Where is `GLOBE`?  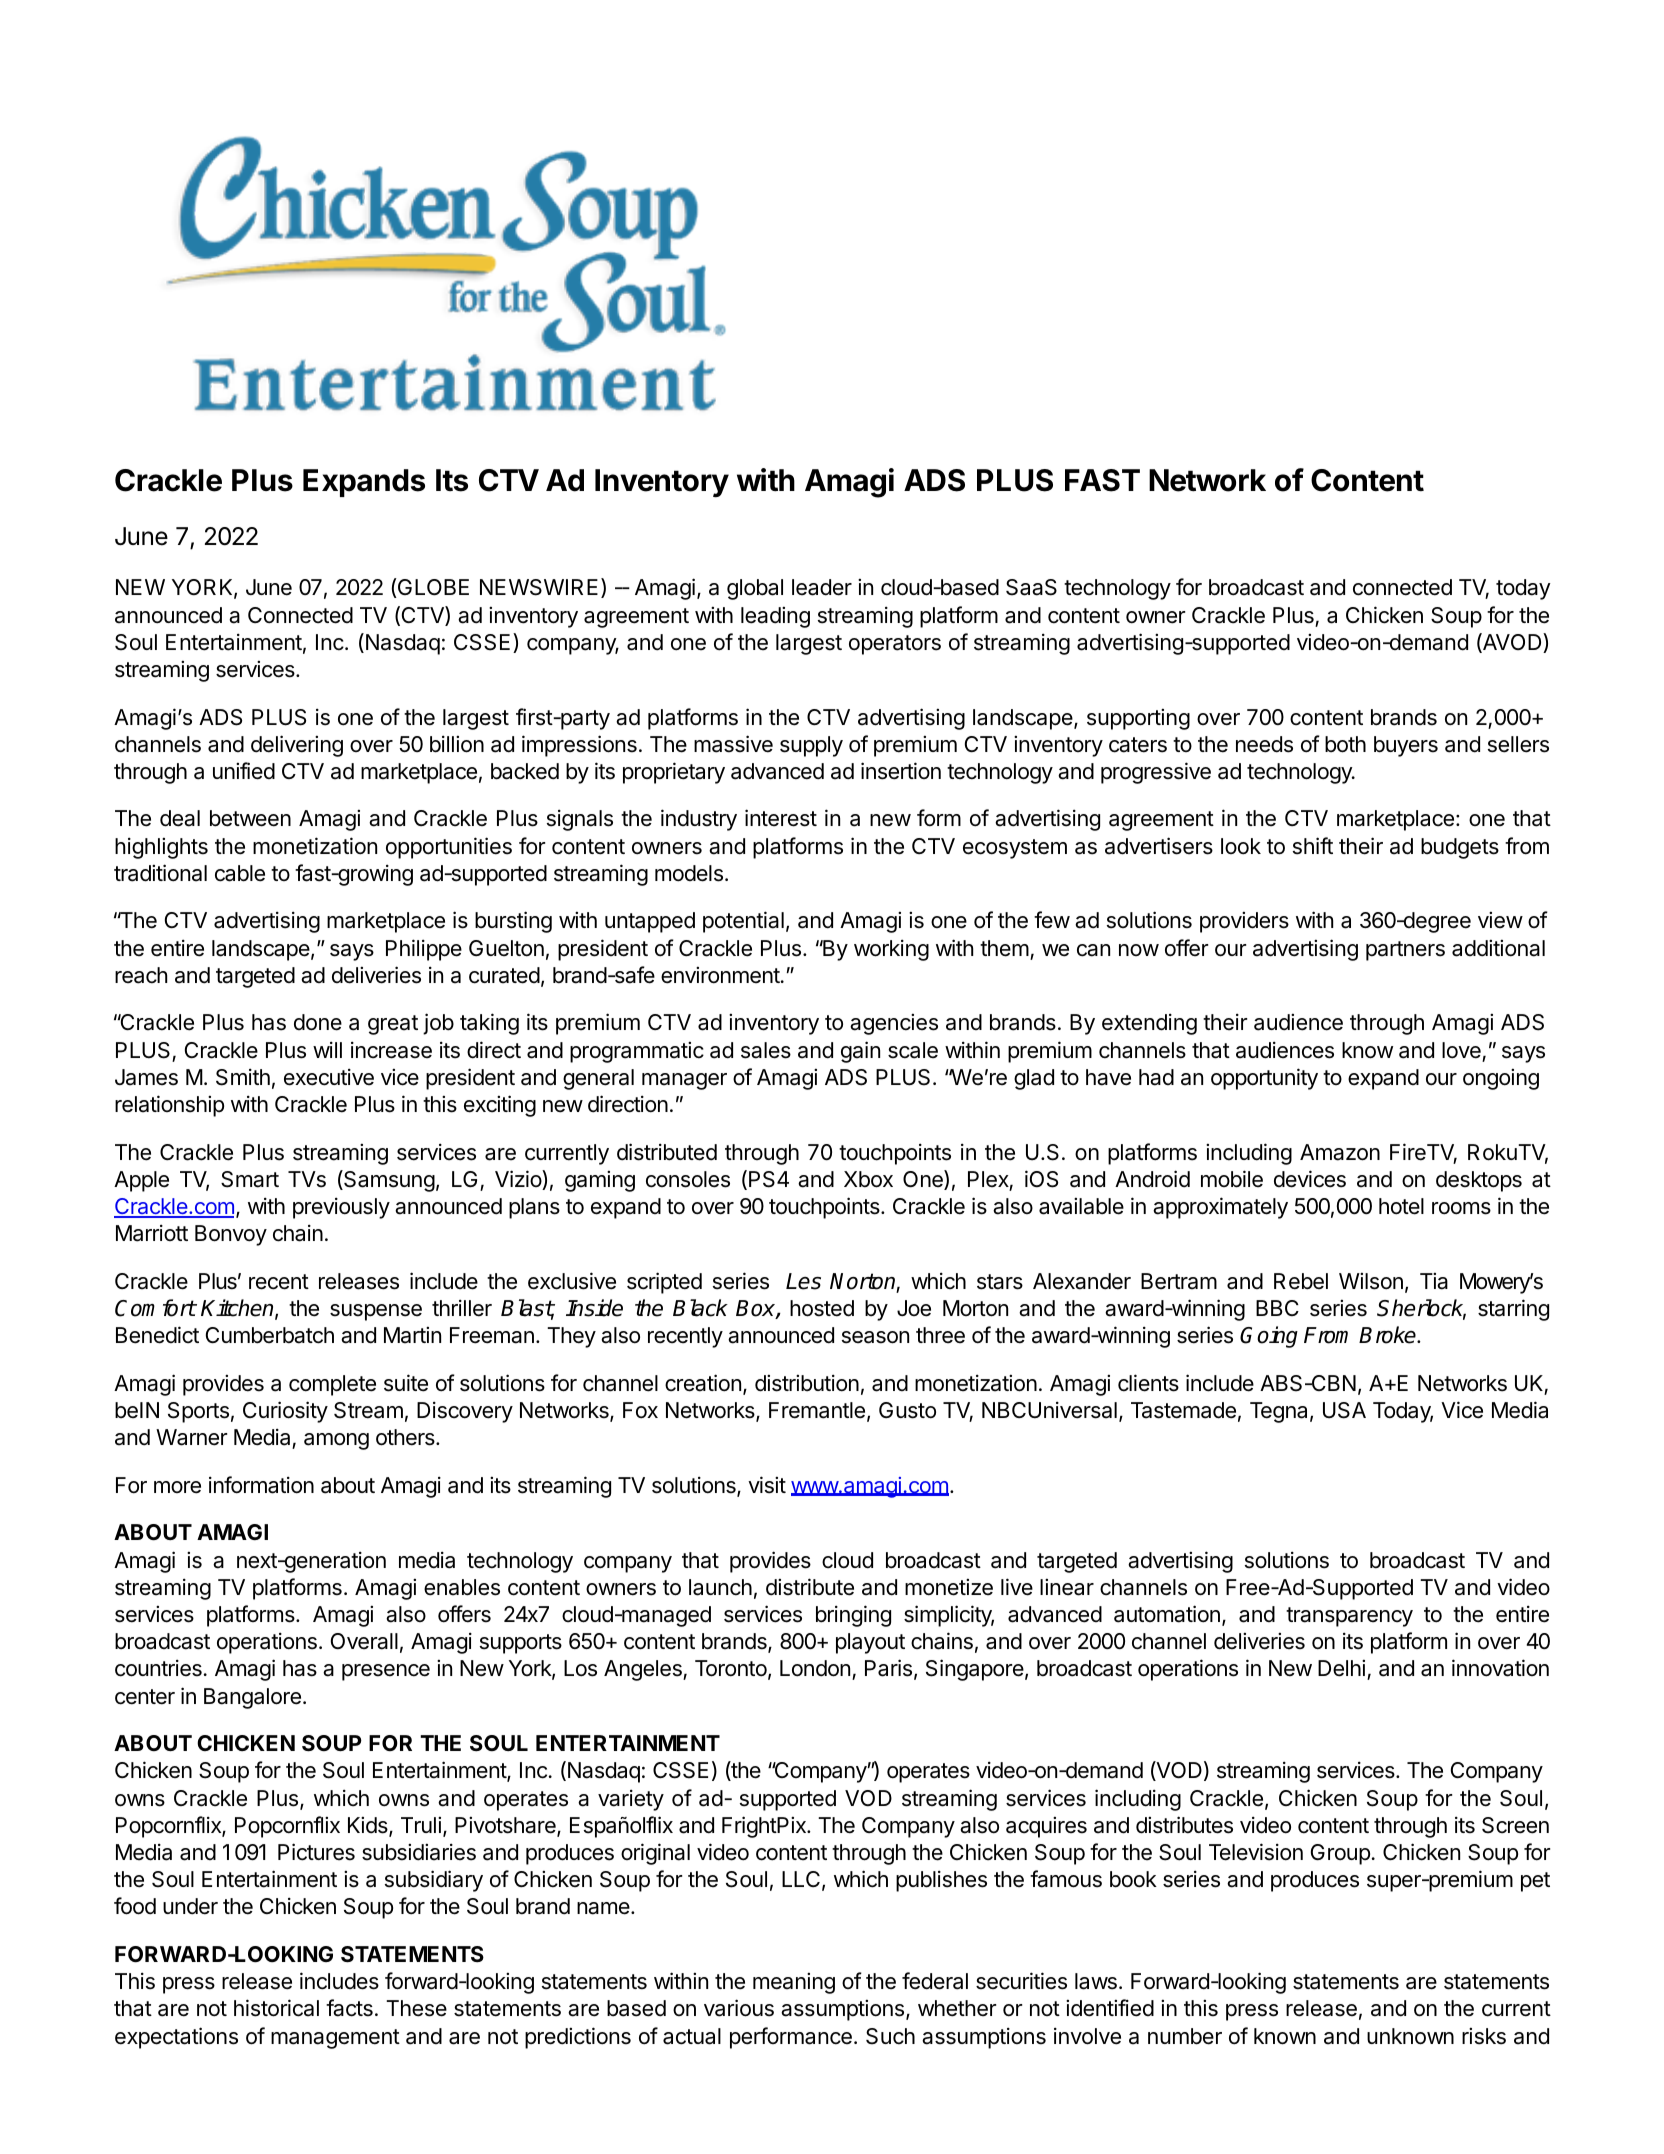 GLOBE is located at coordinates (432, 588).
